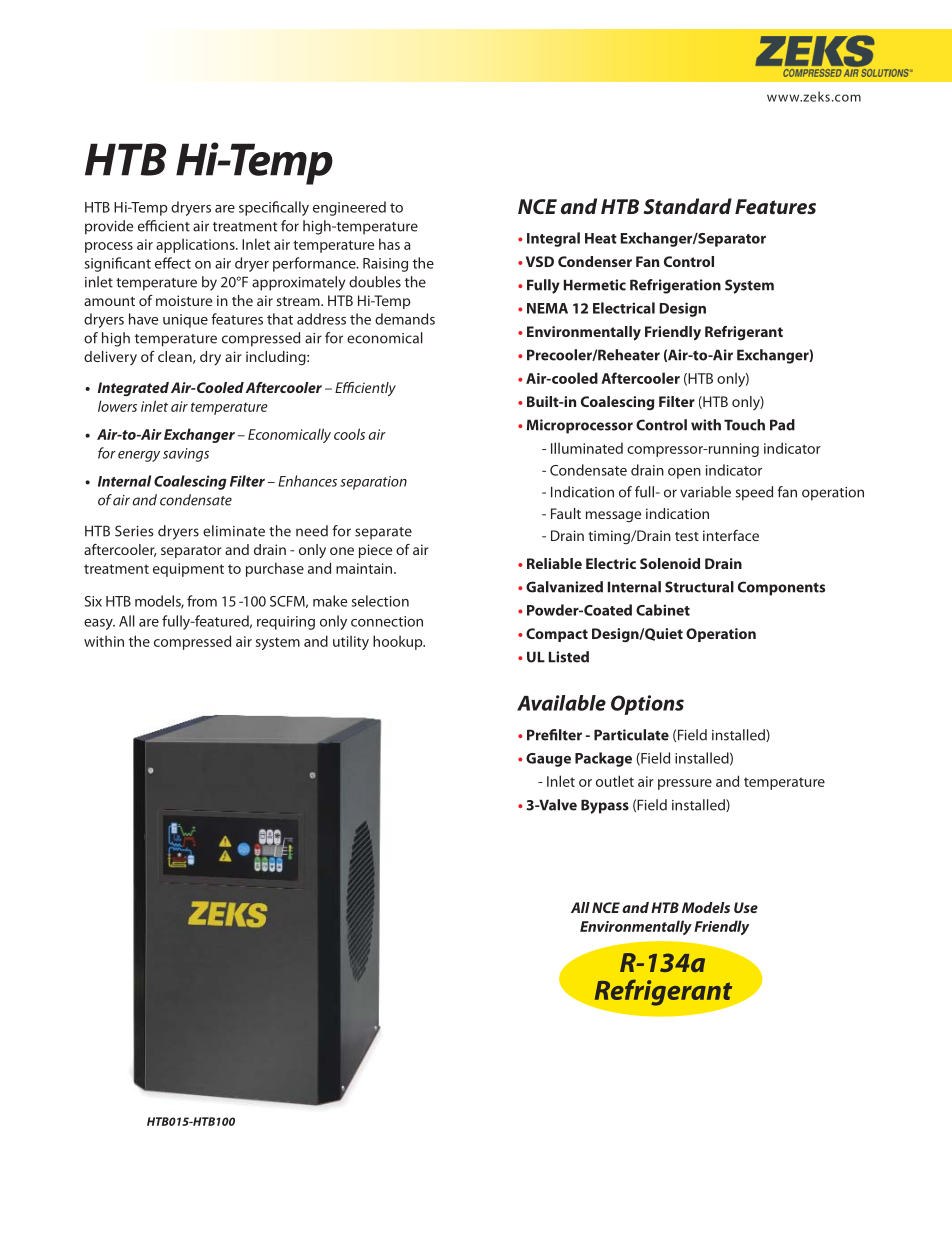 Image resolution: width=952 pixels, height=1233 pixels. What do you see at coordinates (548, 760) in the screenshot?
I see `Gauge` at bounding box center [548, 760].
